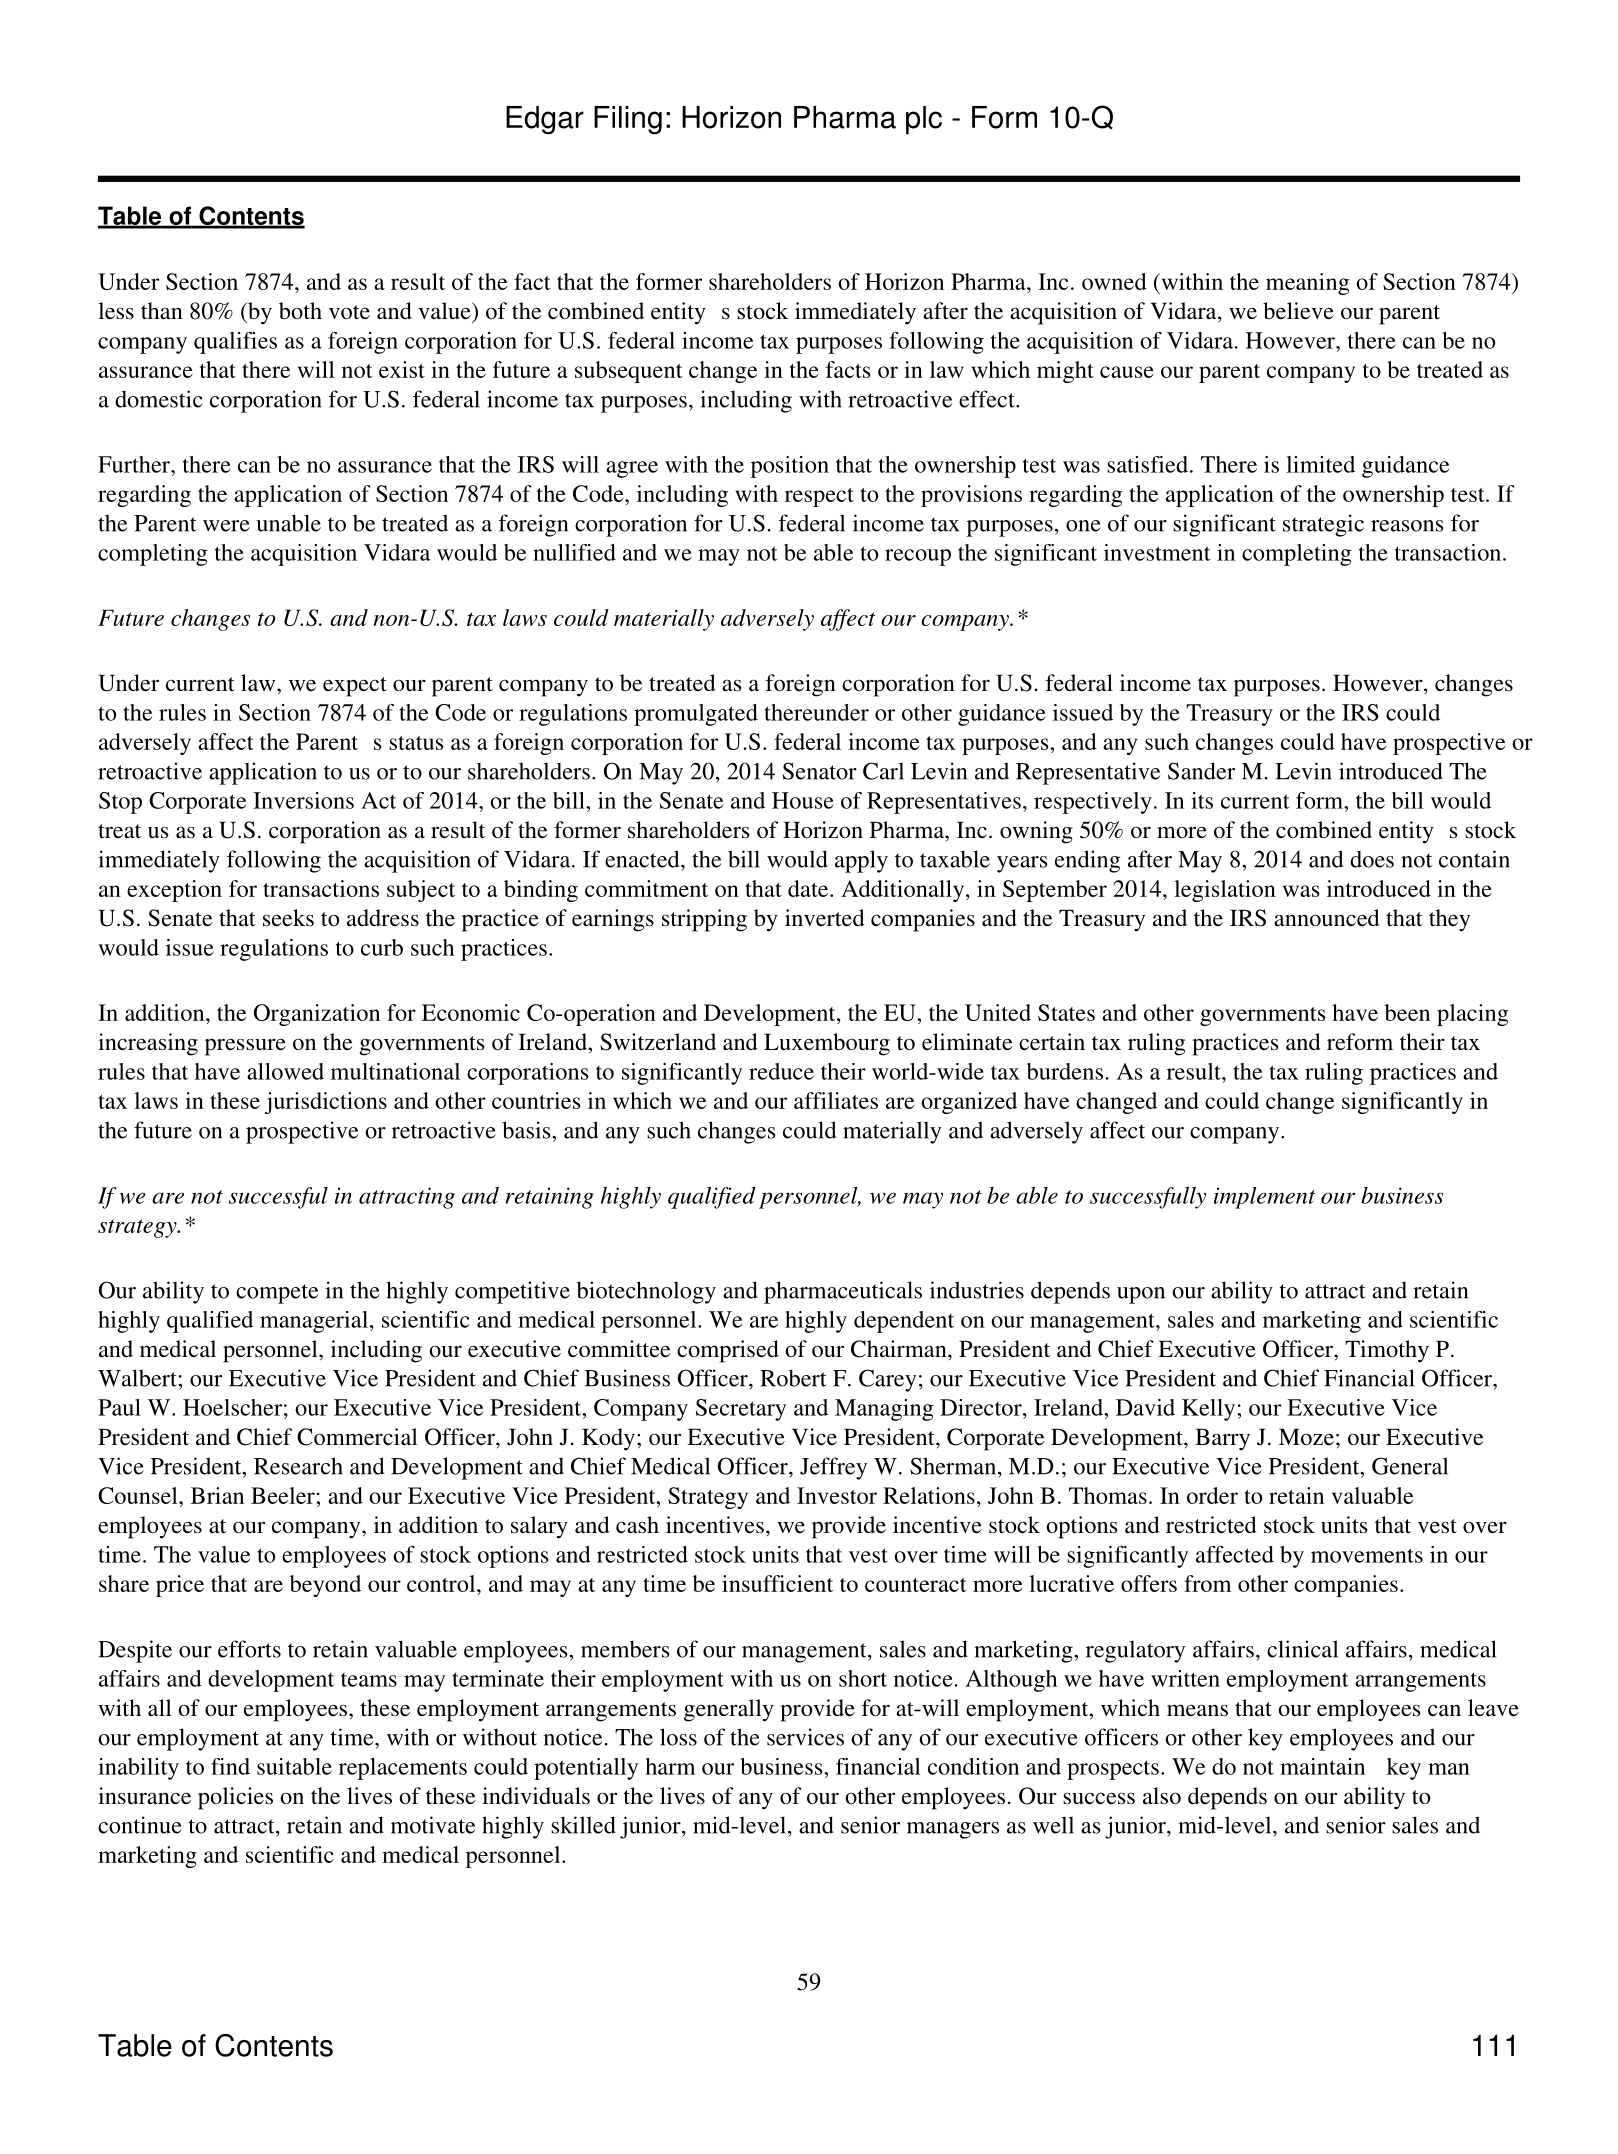 The width and height of the screenshot is (1618, 2154). I want to click on announced, so click(1327, 917).
